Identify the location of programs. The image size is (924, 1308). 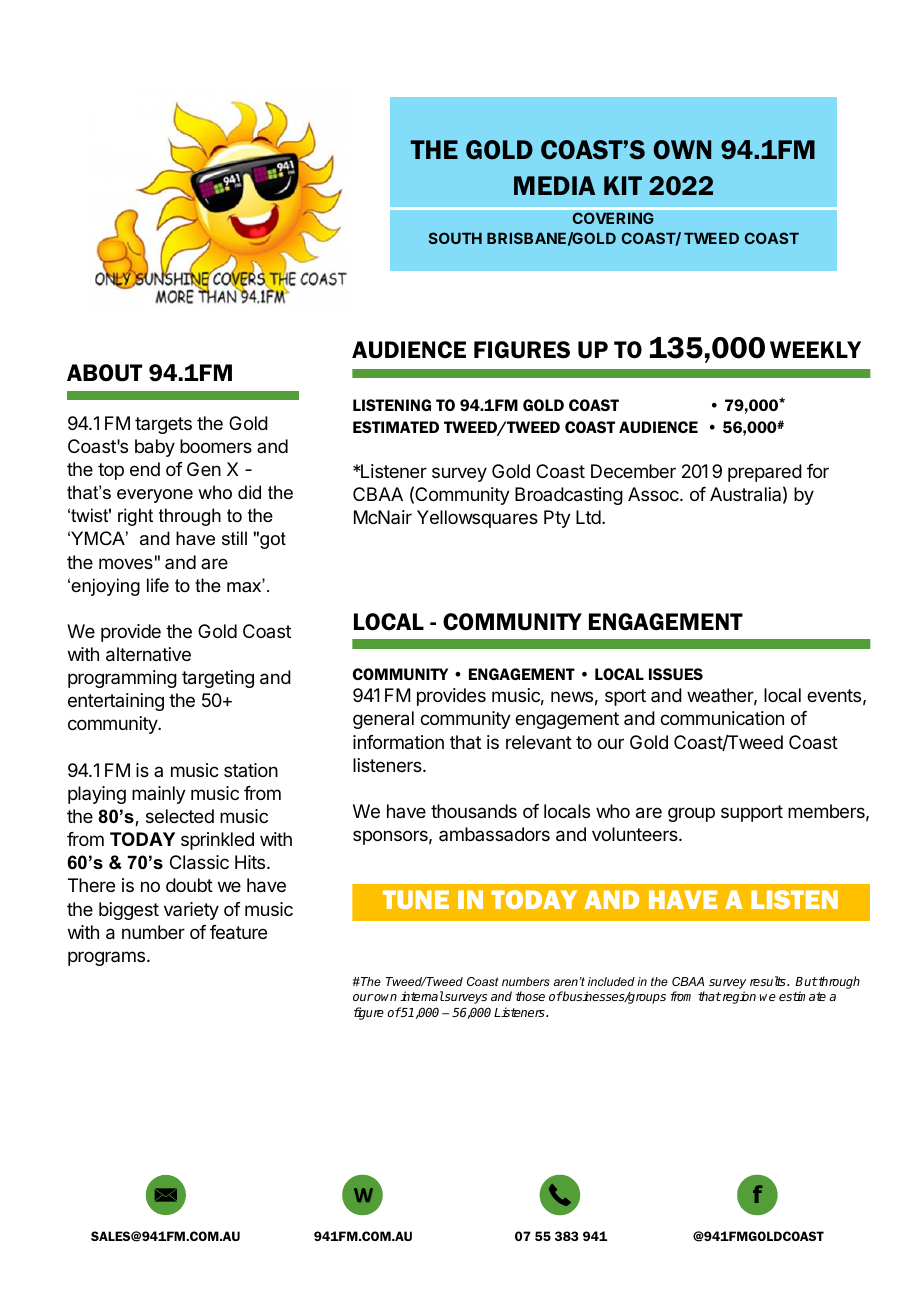
(108, 958).
